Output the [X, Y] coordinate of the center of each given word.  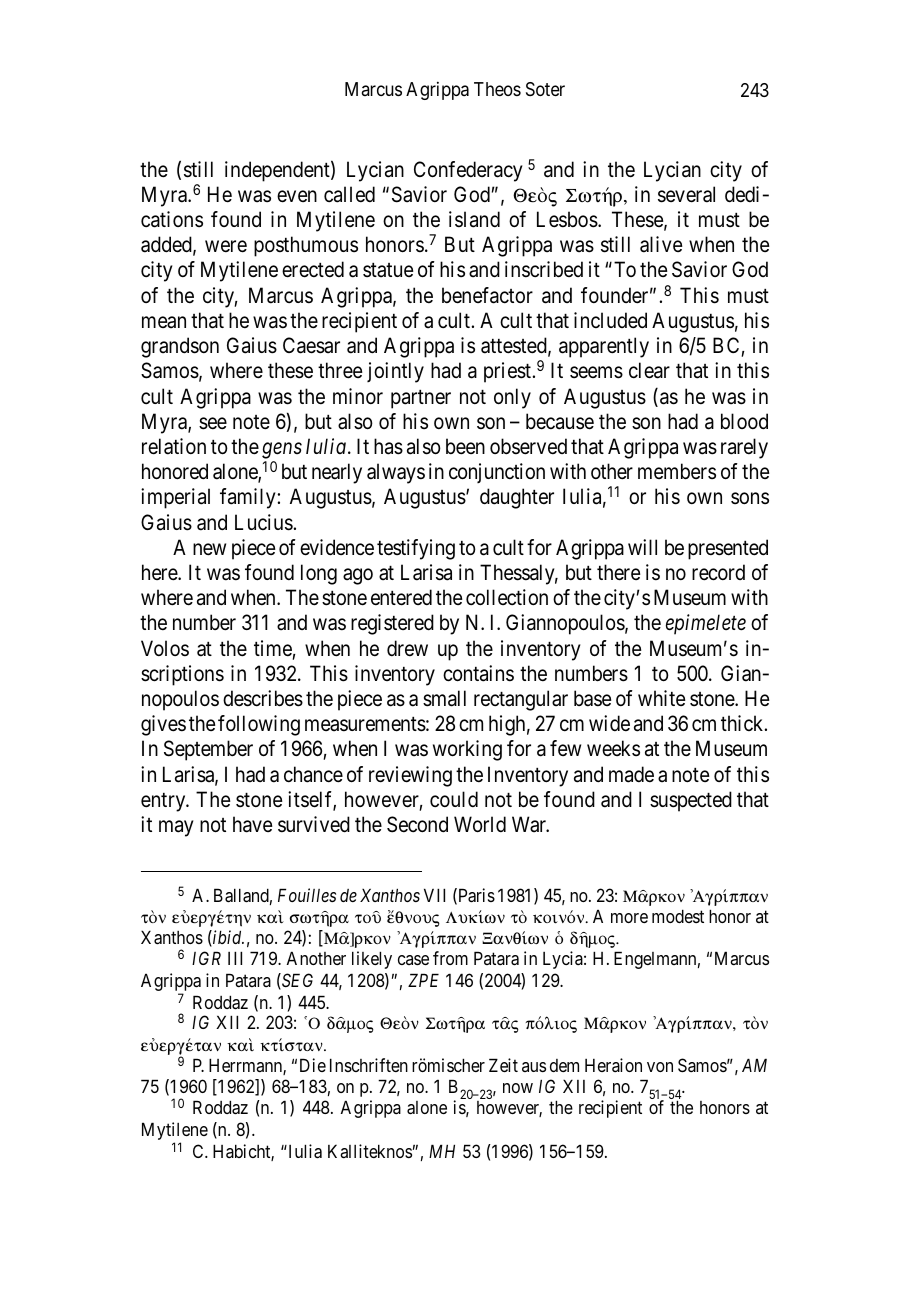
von [660, 1067]
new [209, 549]
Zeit [503, 1065]
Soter [545, 89]
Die [313, 1065]
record [718, 572]
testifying [416, 549]
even [297, 196]
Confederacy [468, 171]
